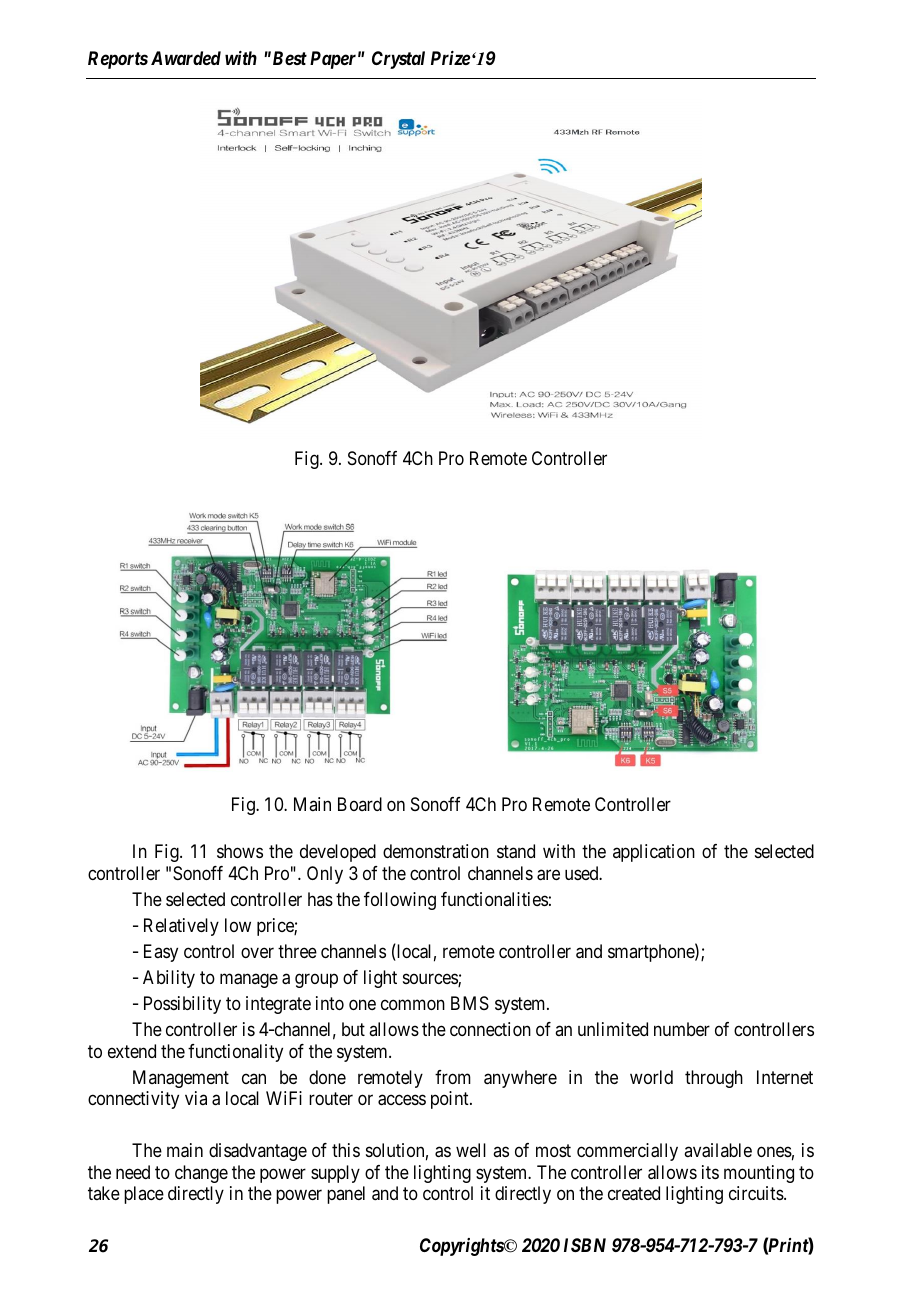 This screenshot has width=924, height=1308. I want to click on application, so click(654, 853).
